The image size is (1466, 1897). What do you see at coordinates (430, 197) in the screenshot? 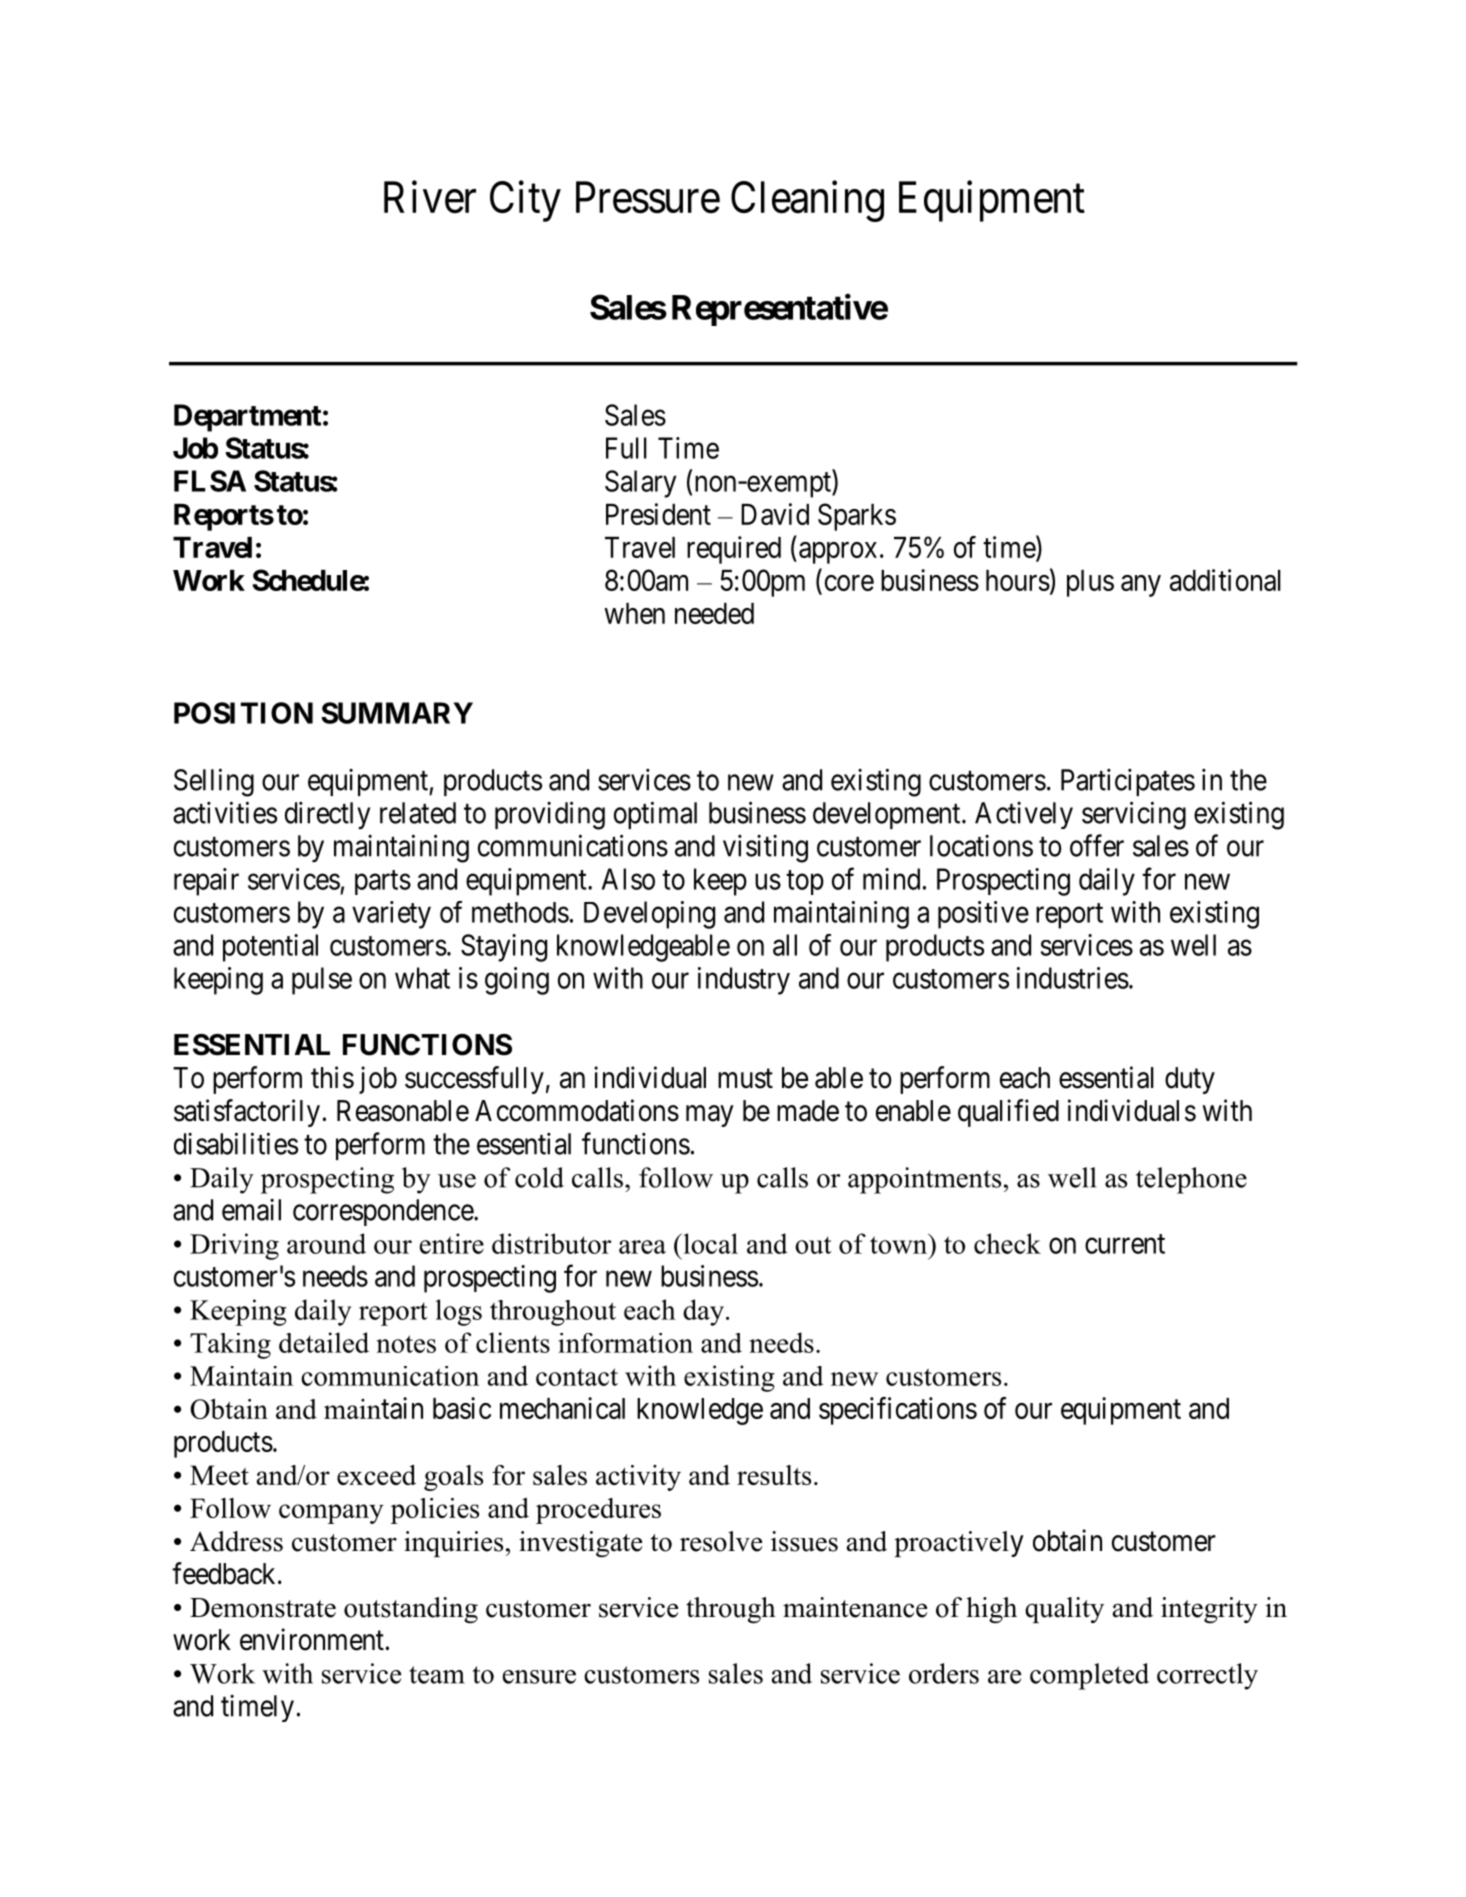
I see `River` at bounding box center [430, 197].
